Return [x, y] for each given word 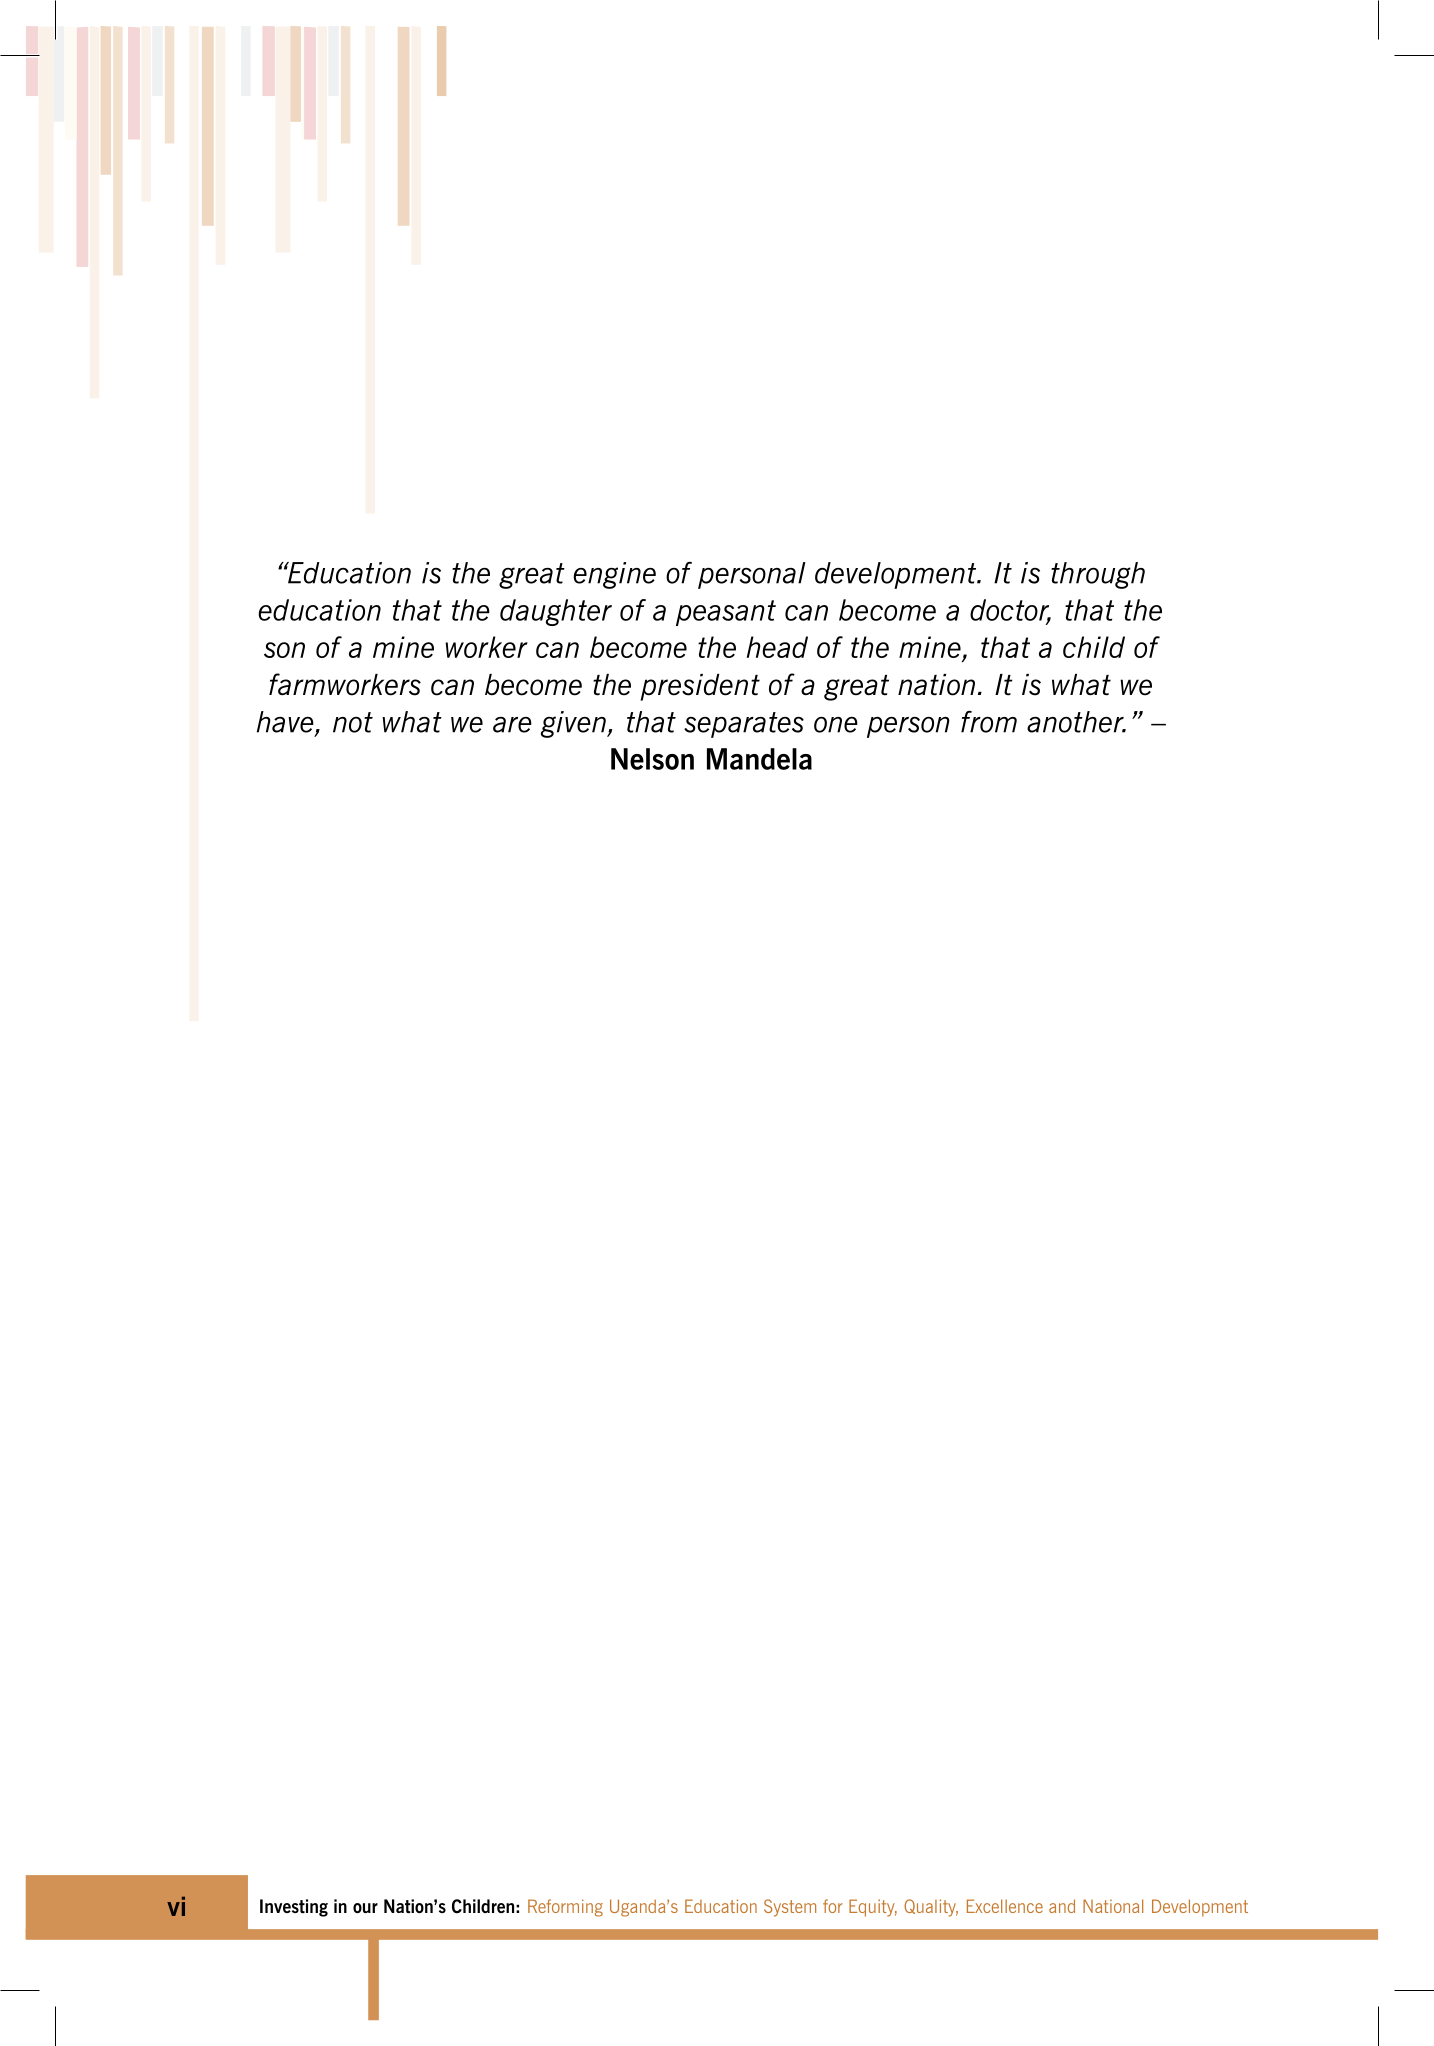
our [365, 1908]
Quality [931, 1908]
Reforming [565, 1908]
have [286, 723]
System [790, 1908]
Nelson [652, 759]
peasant [726, 613]
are [512, 725]
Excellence [1005, 1906]
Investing [294, 1908]
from [989, 722]
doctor [1010, 611]
